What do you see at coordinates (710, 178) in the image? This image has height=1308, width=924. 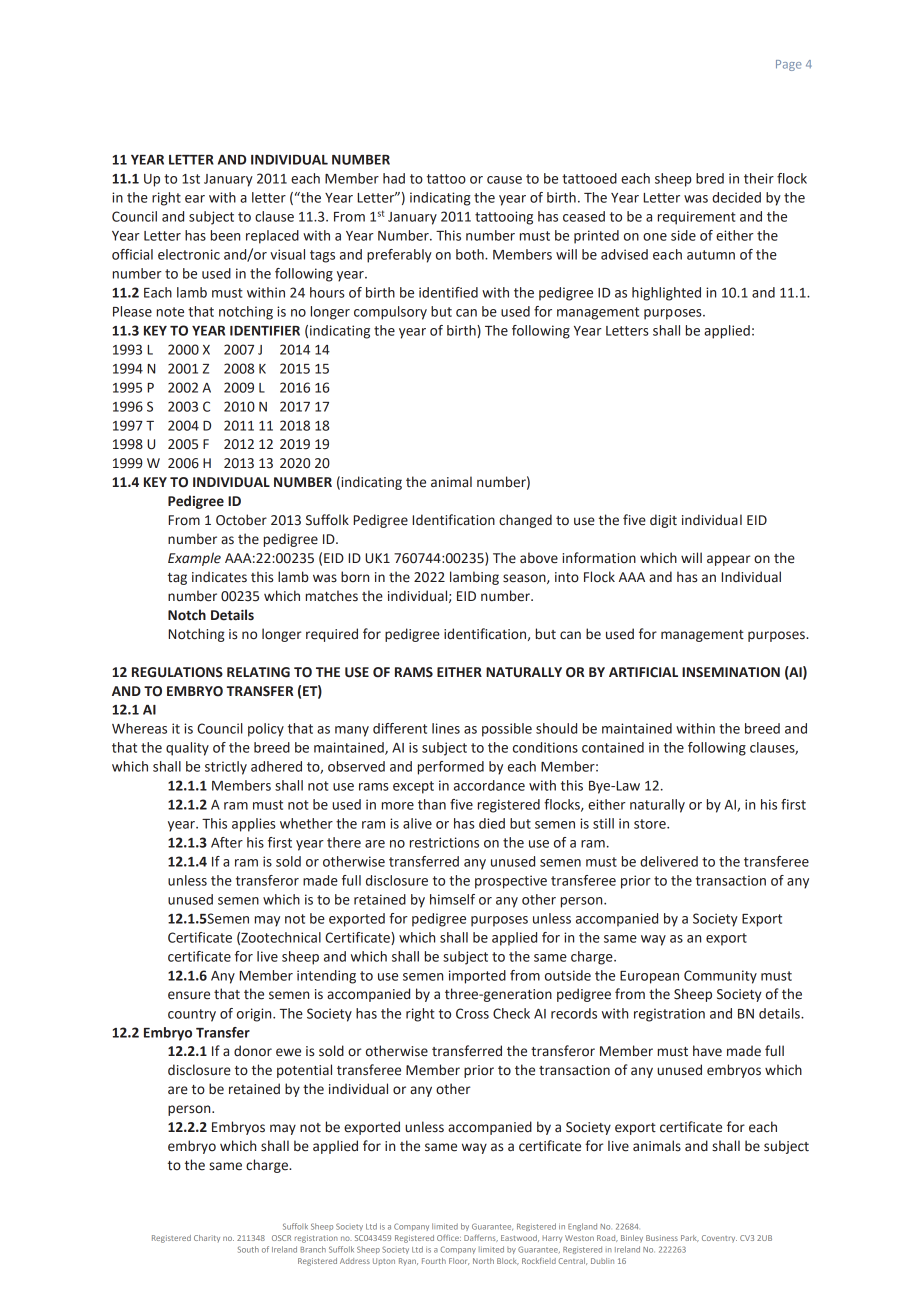 I see `bred` at bounding box center [710, 178].
